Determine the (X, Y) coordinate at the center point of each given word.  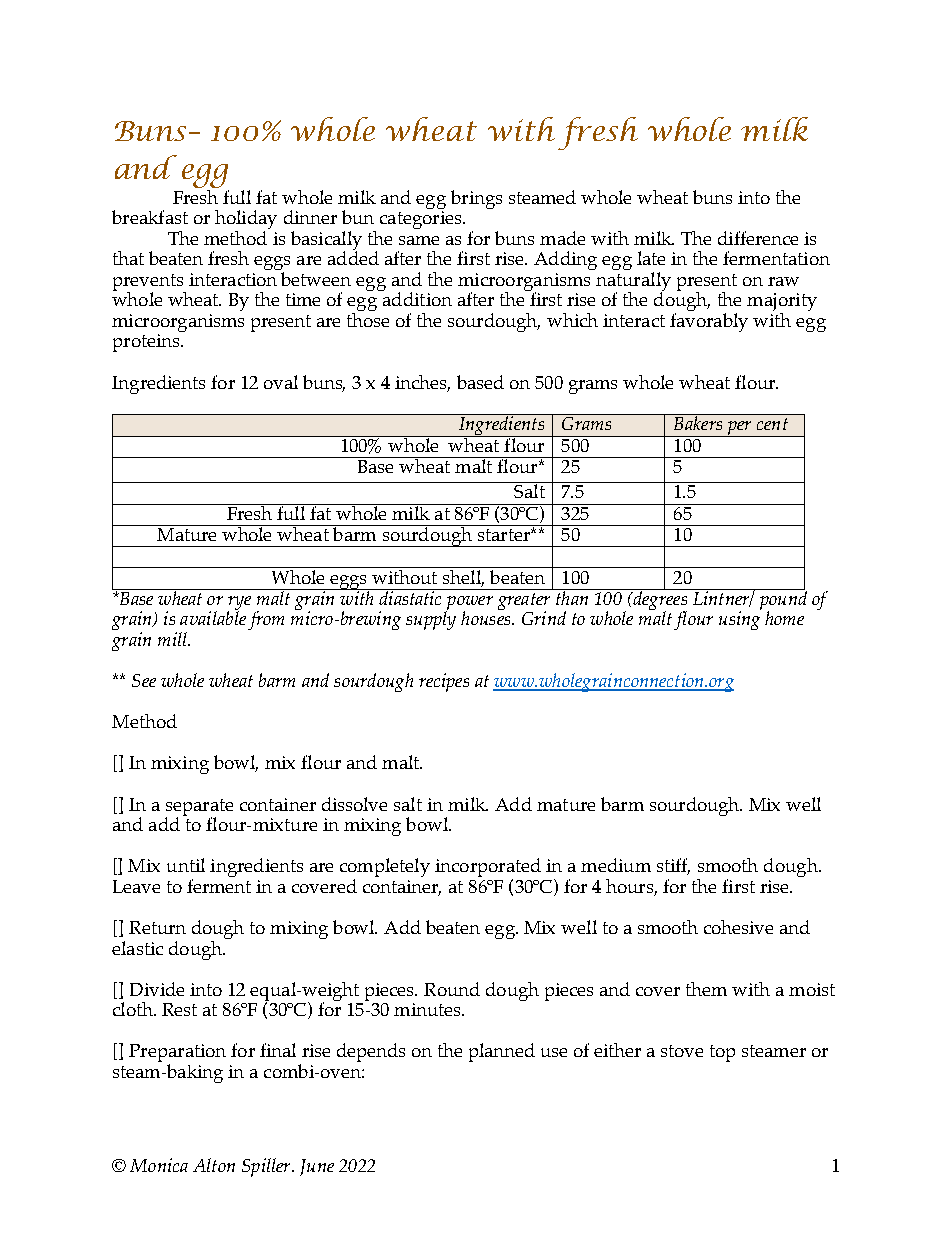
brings (476, 199)
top (722, 1053)
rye (239, 604)
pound (782, 600)
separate (199, 808)
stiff (673, 866)
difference (758, 238)
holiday (246, 221)
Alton (214, 1165)
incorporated (488, 869)
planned (502, 1052)
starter (505, 535)
